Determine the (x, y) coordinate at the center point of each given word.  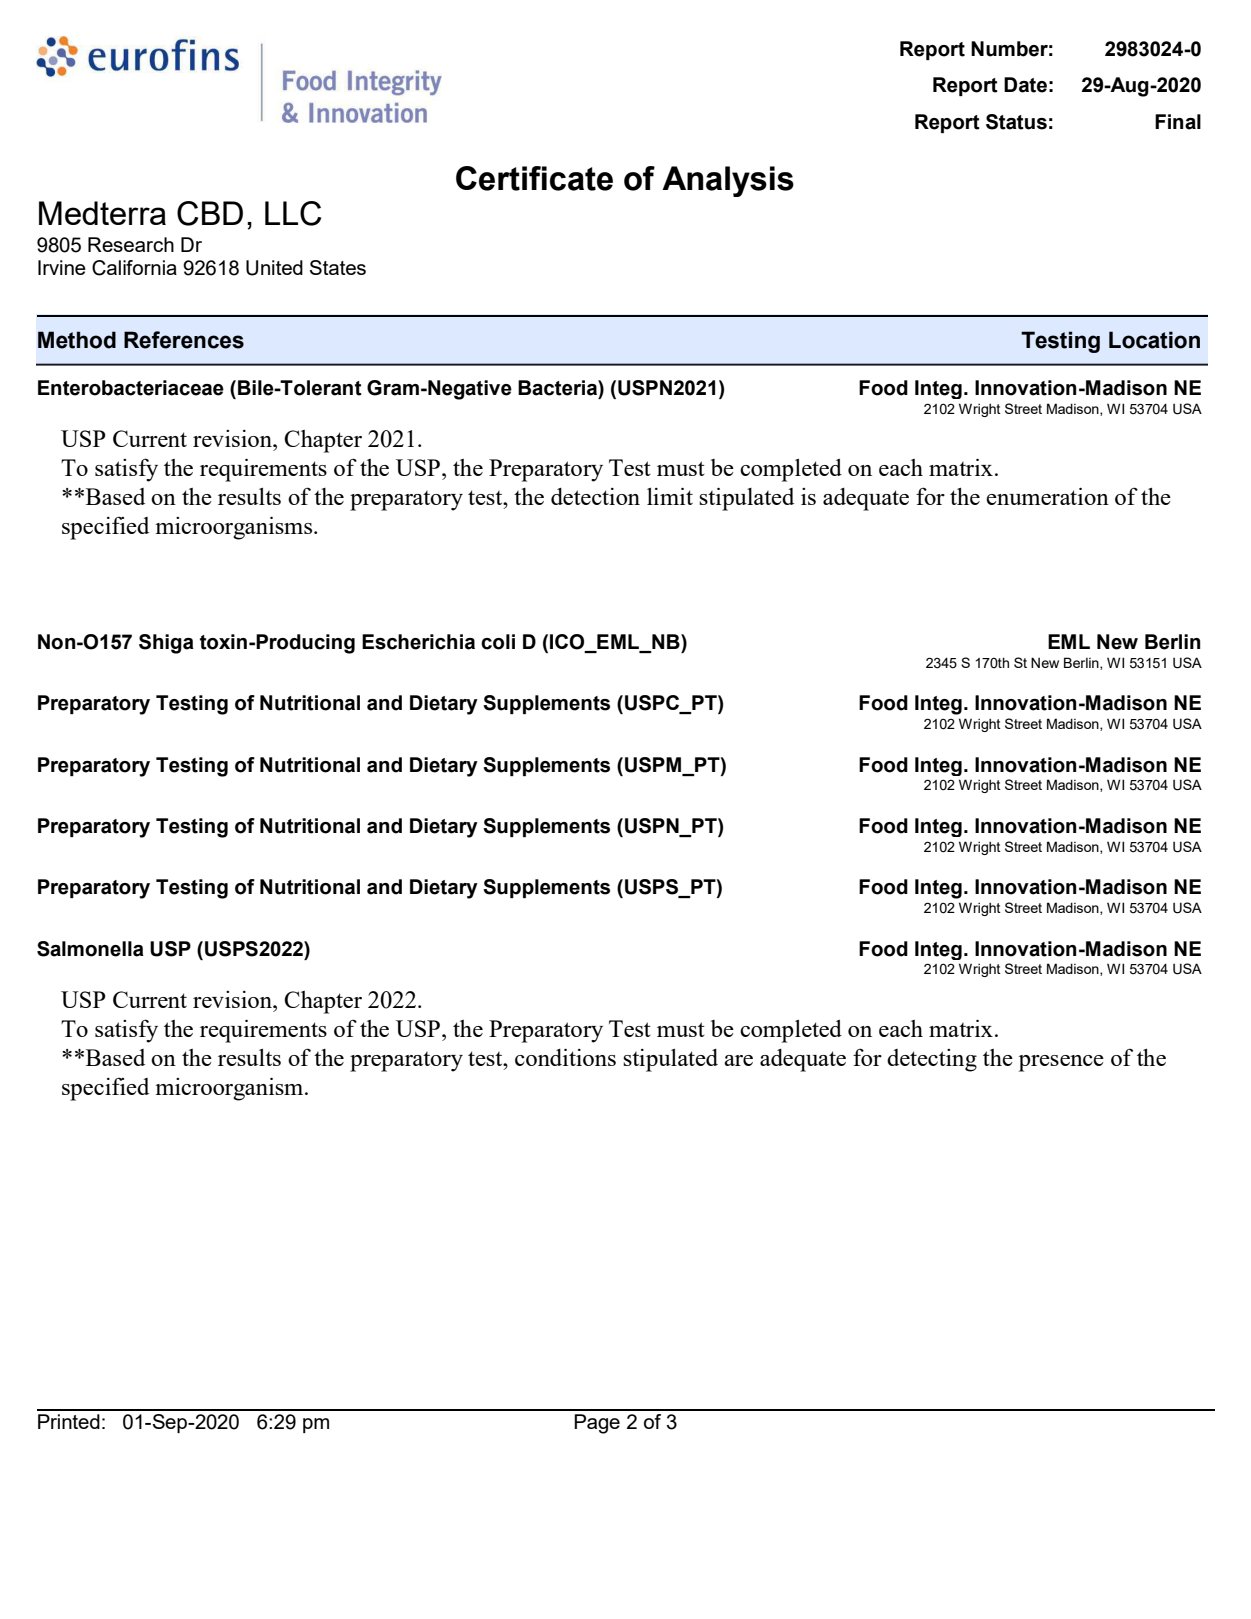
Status (1016, 122)
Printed (69, 1421)
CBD (210, 213)
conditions (565, 1057)
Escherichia (418, 642)
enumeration (1047, 496)
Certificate (534, 178)
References (184, 340)
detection (595, 496)
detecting (932, 1060)
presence (1061, 1063)
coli (498, 642)
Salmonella (90, 949)
